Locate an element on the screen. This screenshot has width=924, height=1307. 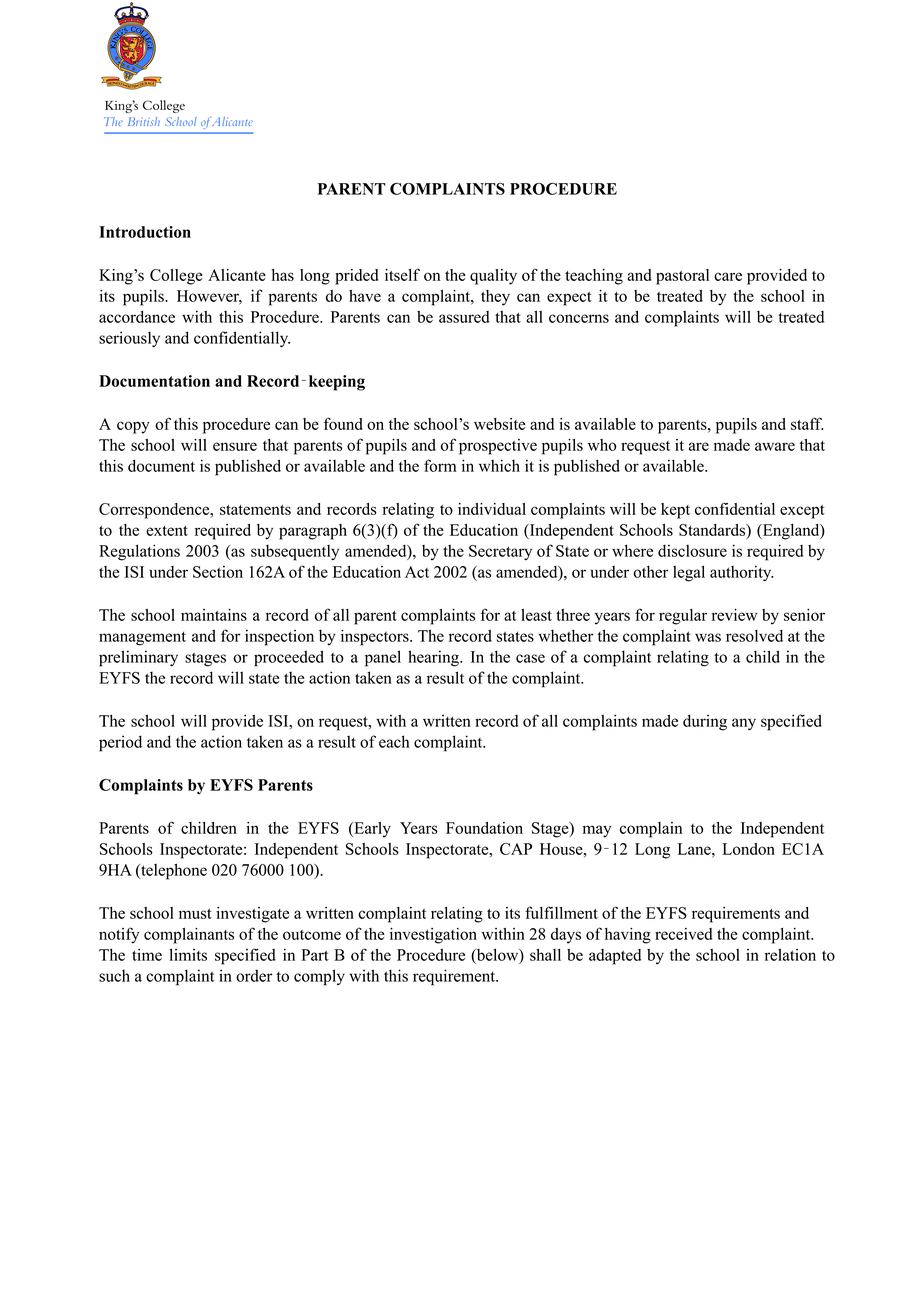
any is located at coordinates (744, 724).
